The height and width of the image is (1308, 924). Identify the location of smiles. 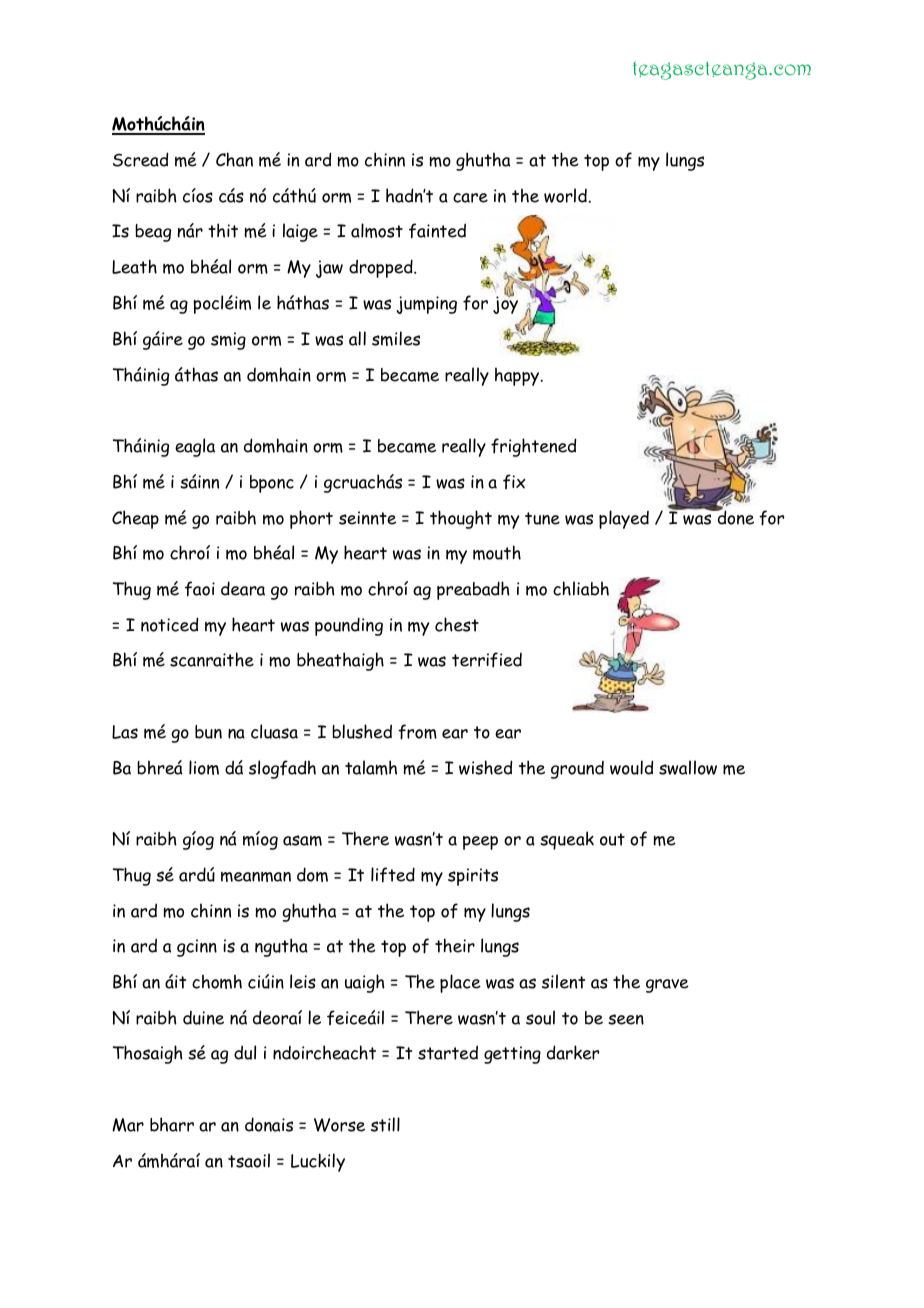
(396, 338).
